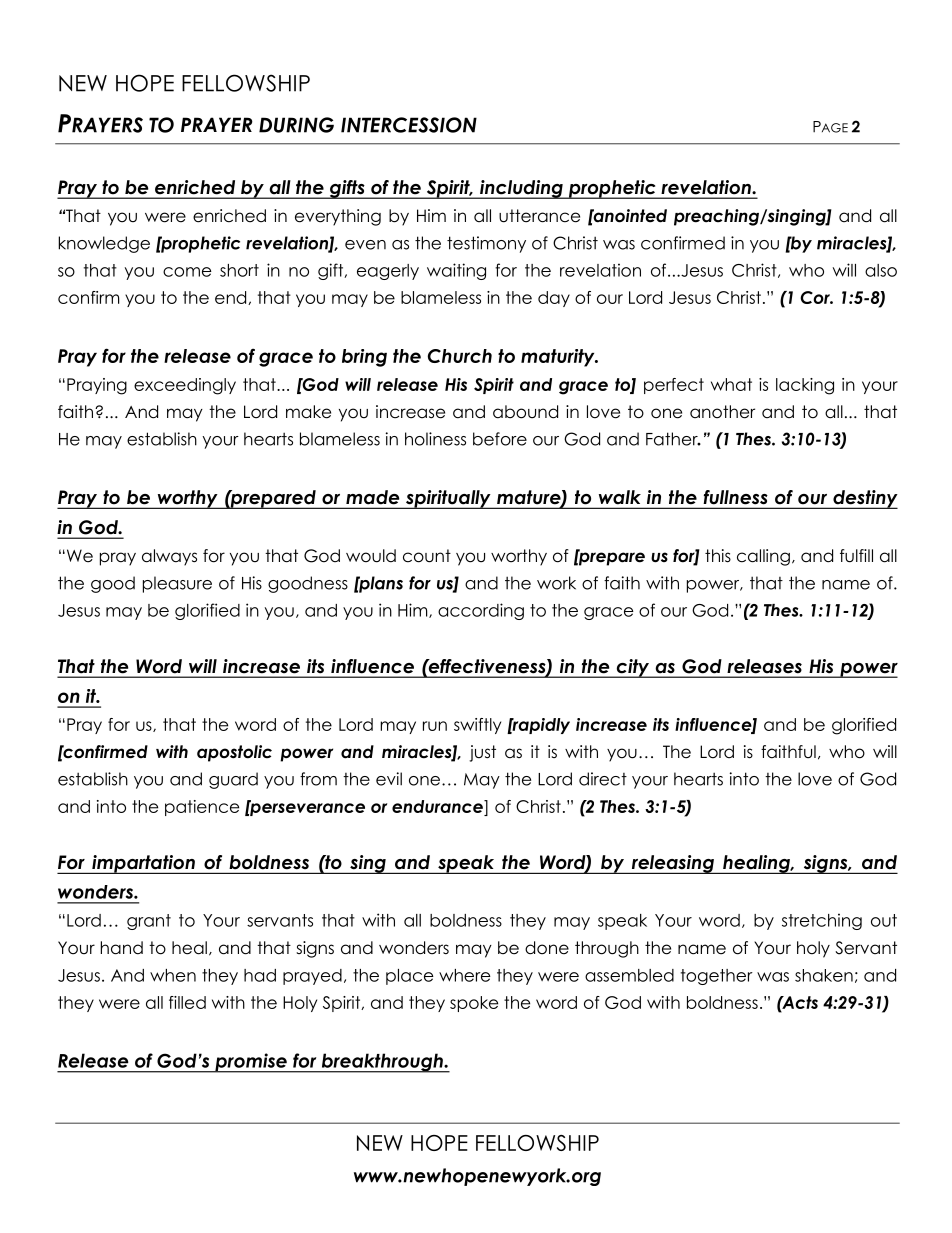 This document has height=1233, width=952. I want to click on pleasure, so click(177, 584).
